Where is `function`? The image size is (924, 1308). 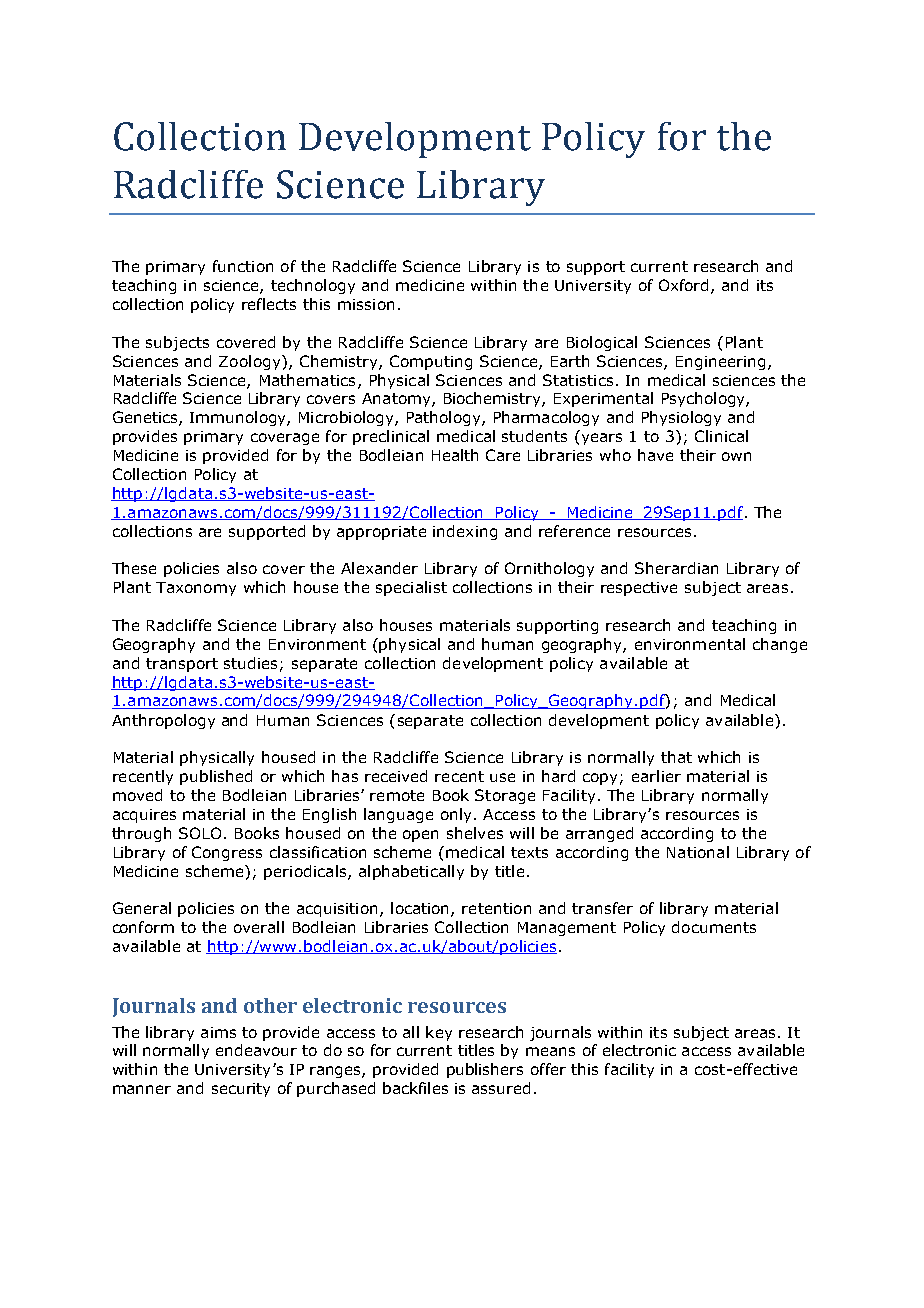 function is located at coordinates (243, 266).
